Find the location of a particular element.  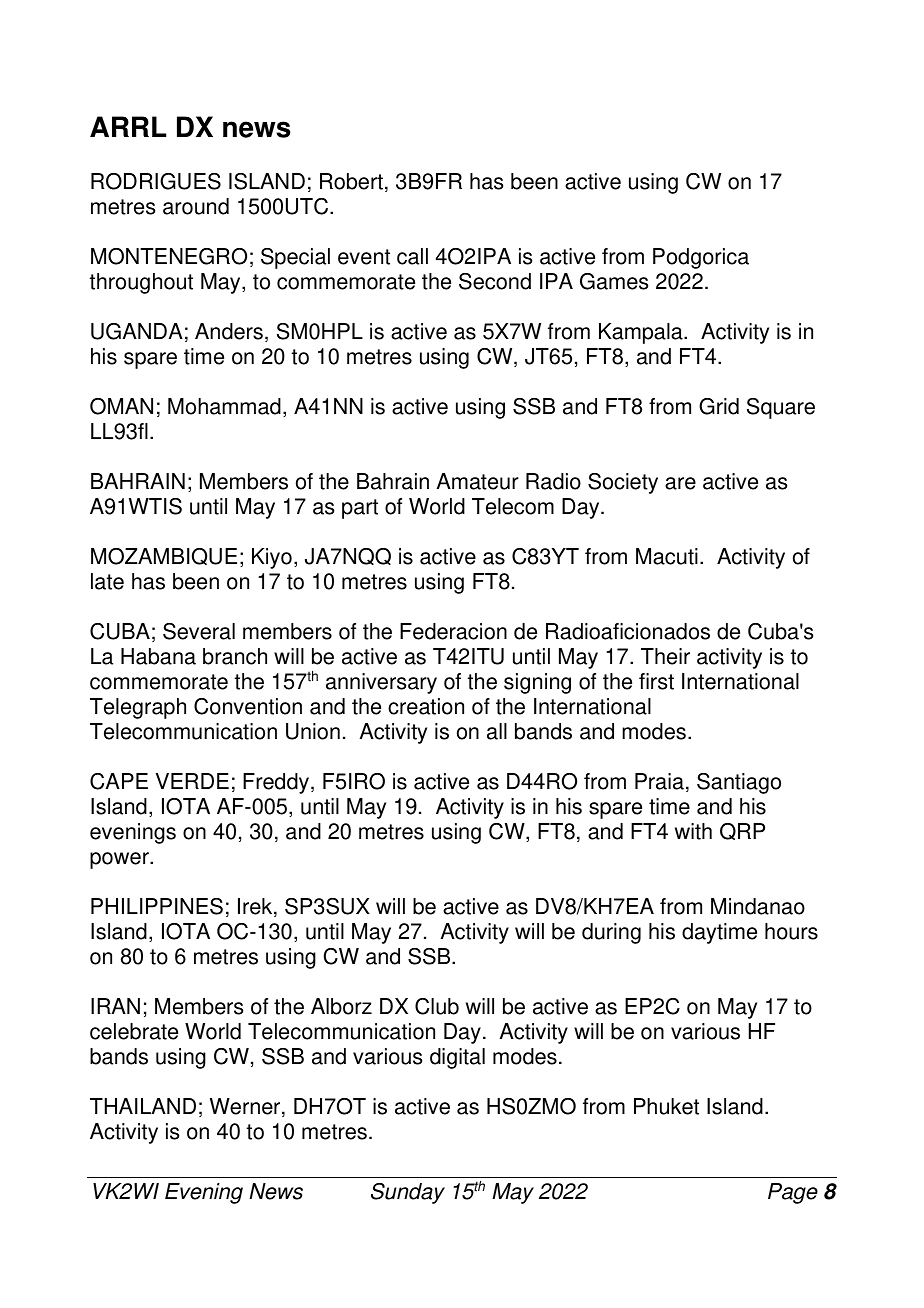

Mindanao is located at coordinates (758, 906).
